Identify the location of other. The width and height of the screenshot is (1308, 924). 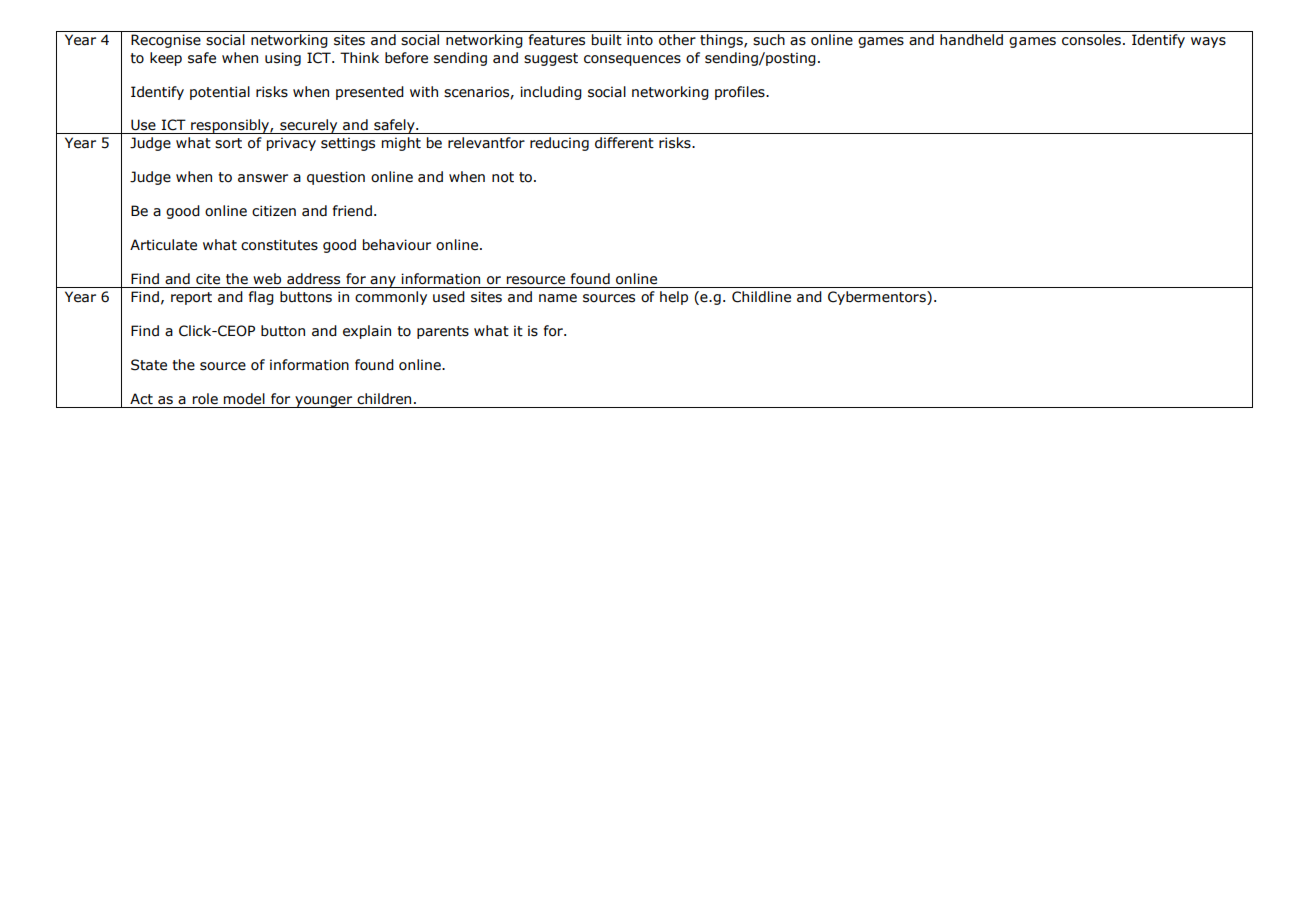
(677, 40).
